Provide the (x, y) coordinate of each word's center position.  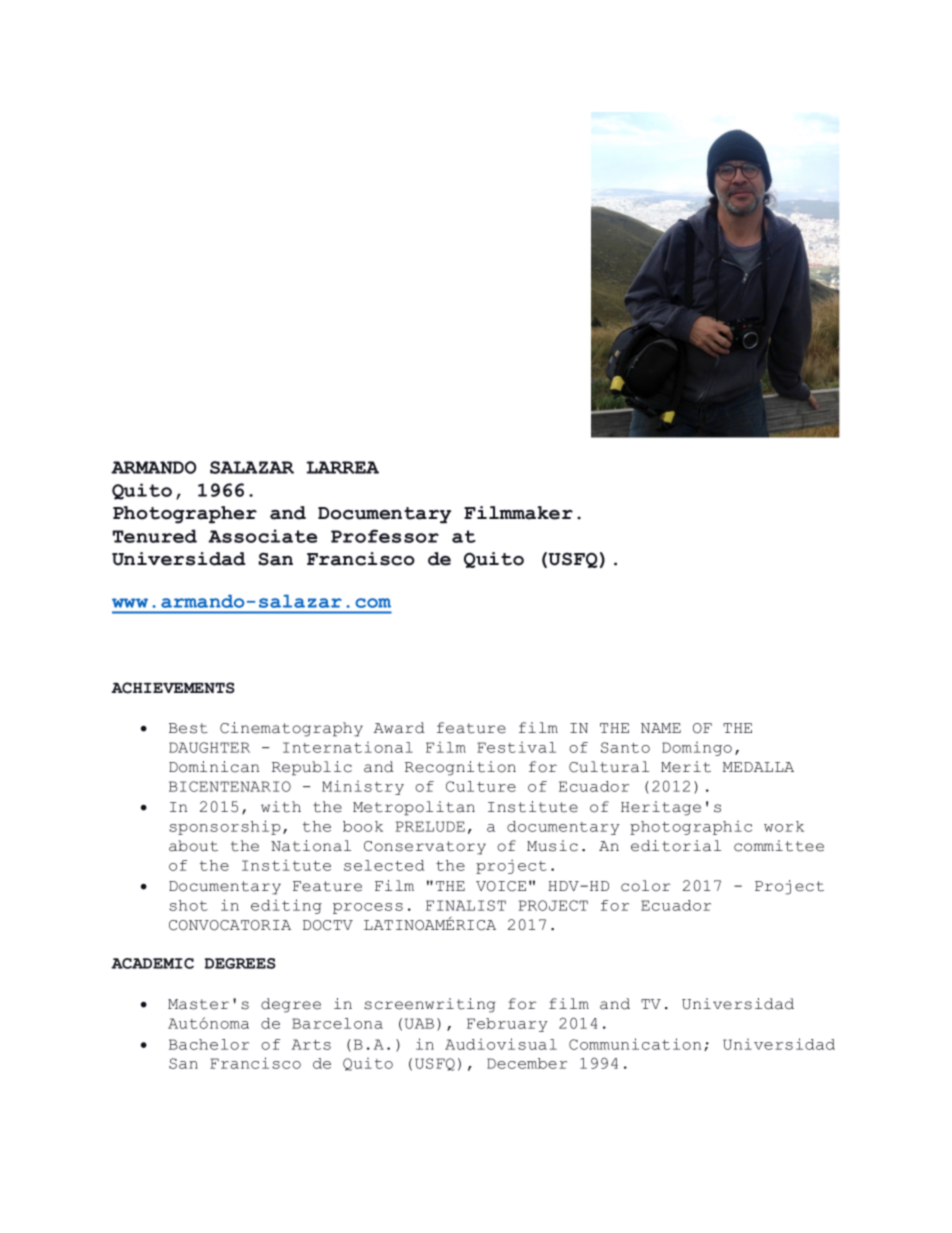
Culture (481, 786)
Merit (686, 767)
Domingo (697, 748)
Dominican (214, 767)
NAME (661, 728)
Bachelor (209, 1044)
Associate (262, 536)
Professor (385, 536)
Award (399, 728)
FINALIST (466, 905)
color (645, 886)
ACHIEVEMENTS (173, 688)
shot (188, 905)
